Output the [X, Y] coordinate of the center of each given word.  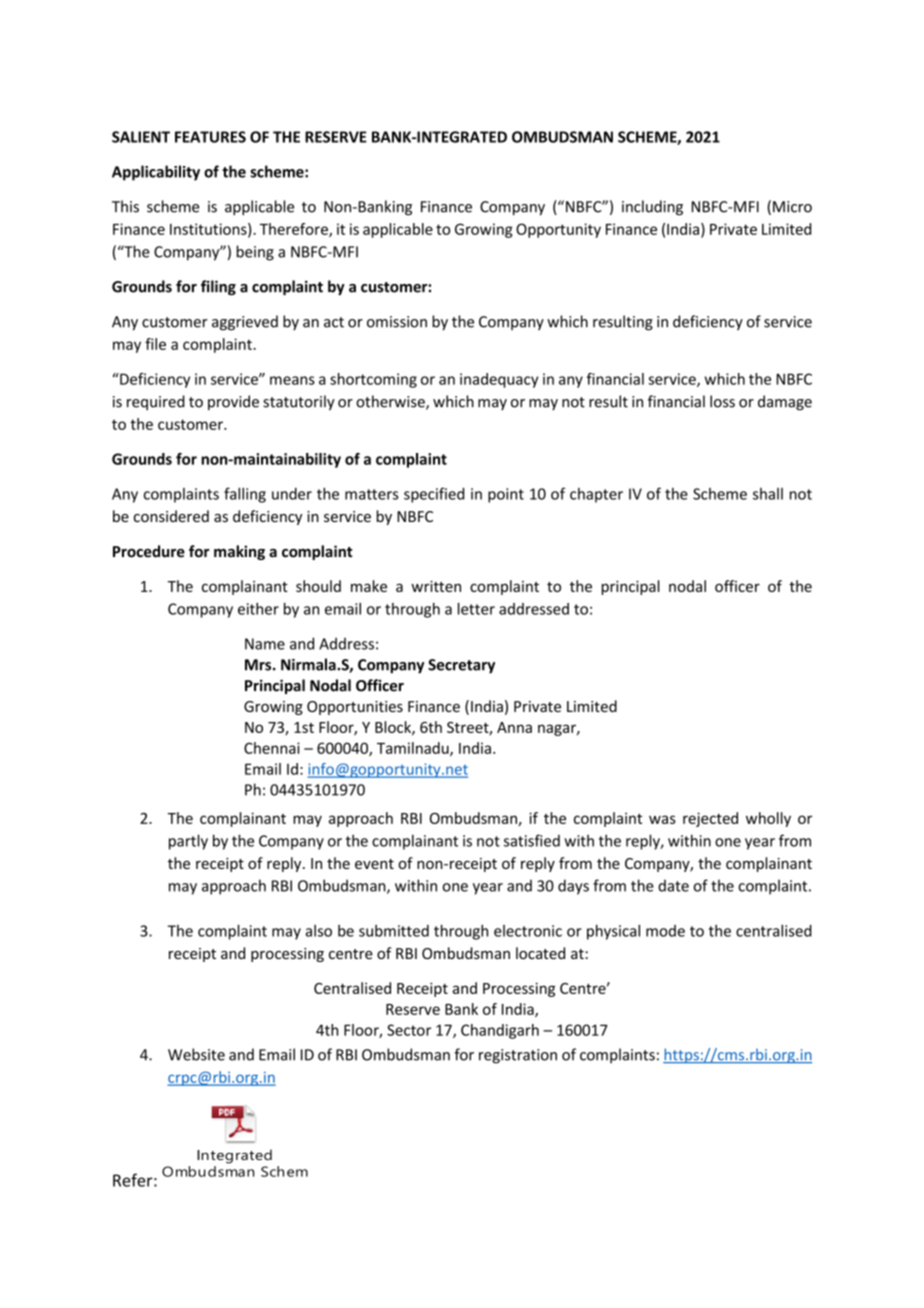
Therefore [295, 230]
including [652, 208]
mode [665, 931]
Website [196, 1054]
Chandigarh [500, 1031]
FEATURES [210, 137]
